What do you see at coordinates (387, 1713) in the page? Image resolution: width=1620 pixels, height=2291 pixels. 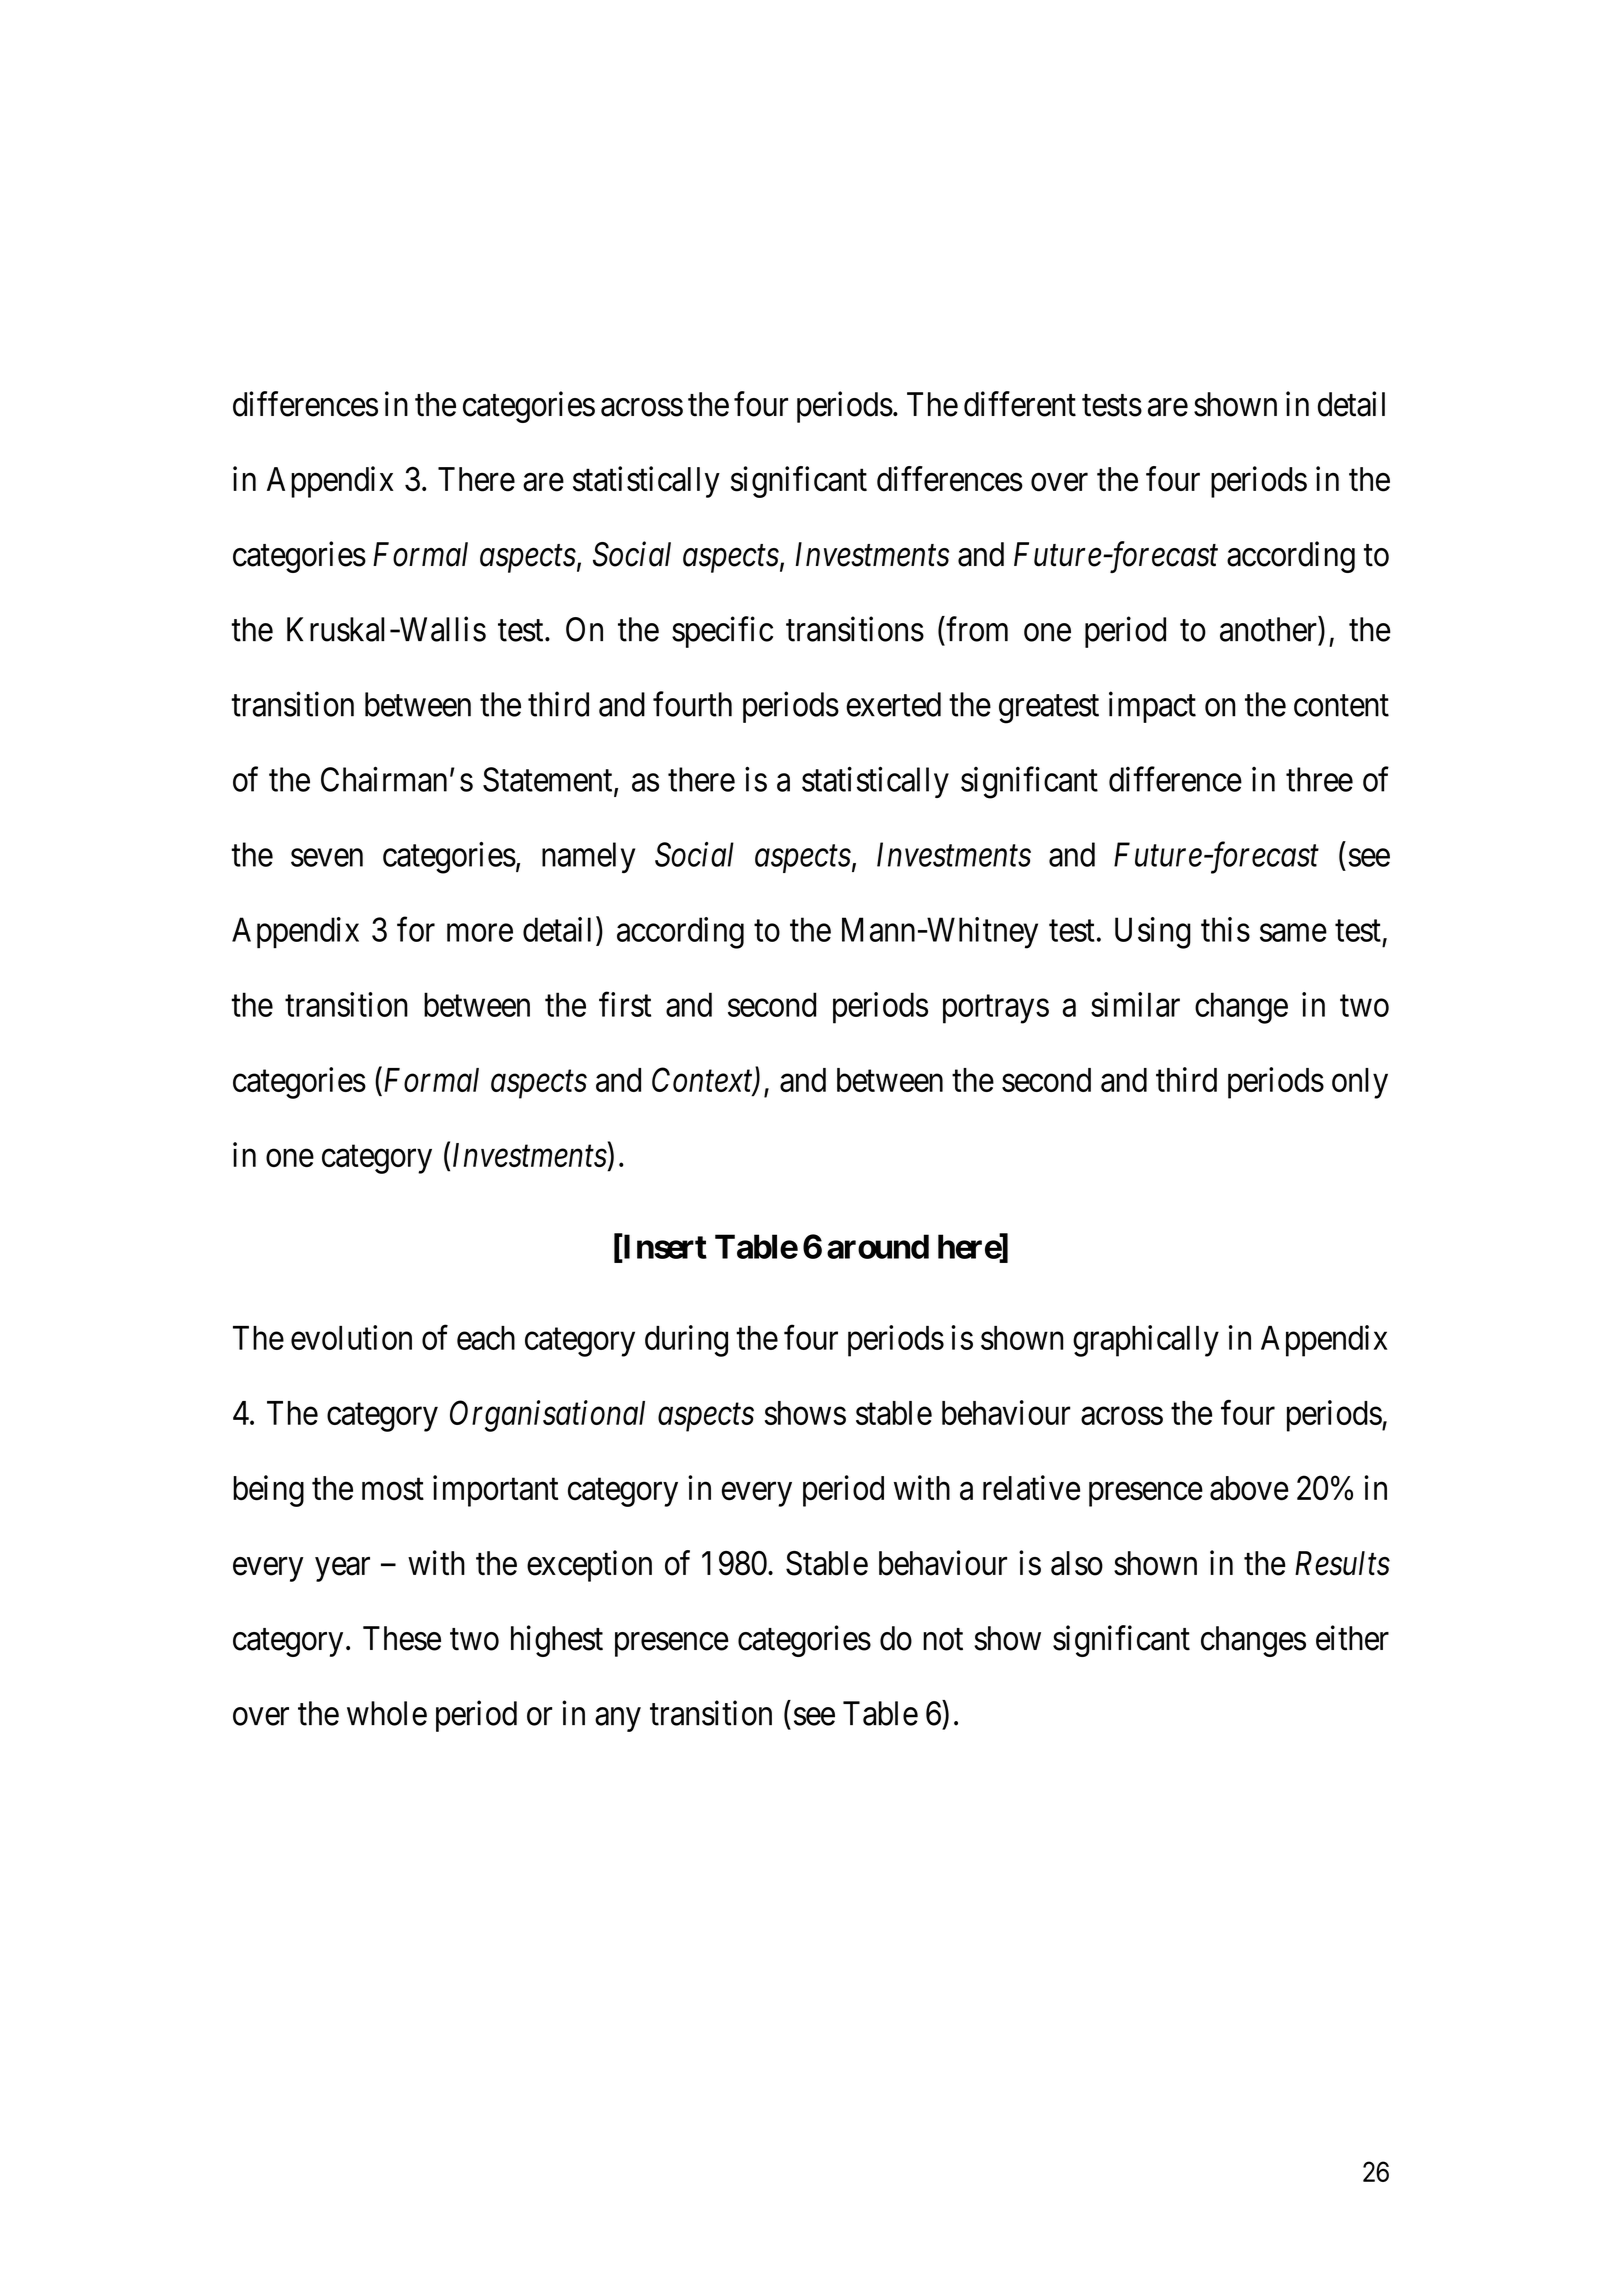 I see `whole` at bounding box center [387, 1713].
